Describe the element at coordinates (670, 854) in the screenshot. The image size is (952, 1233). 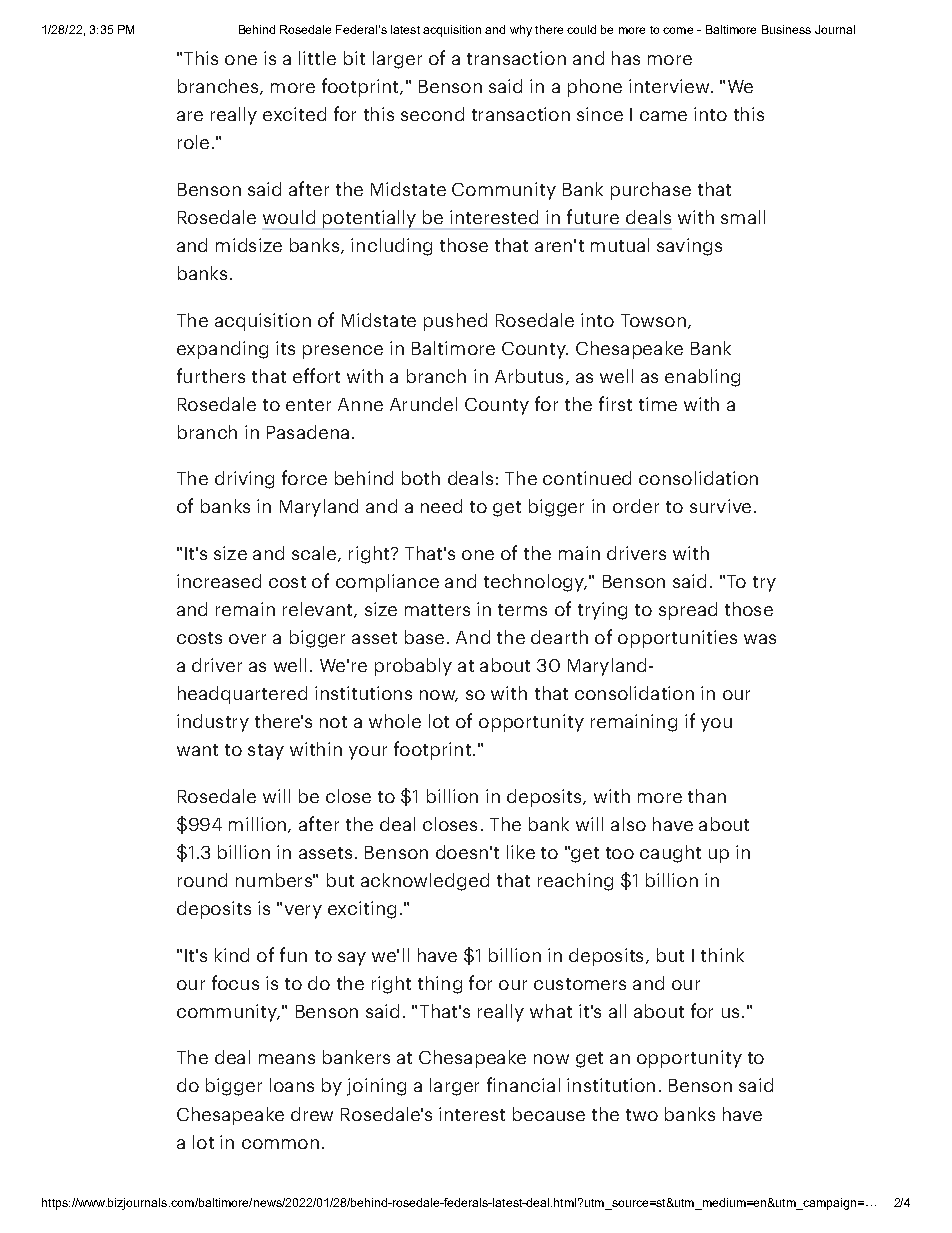
I see `caught` at that location.
